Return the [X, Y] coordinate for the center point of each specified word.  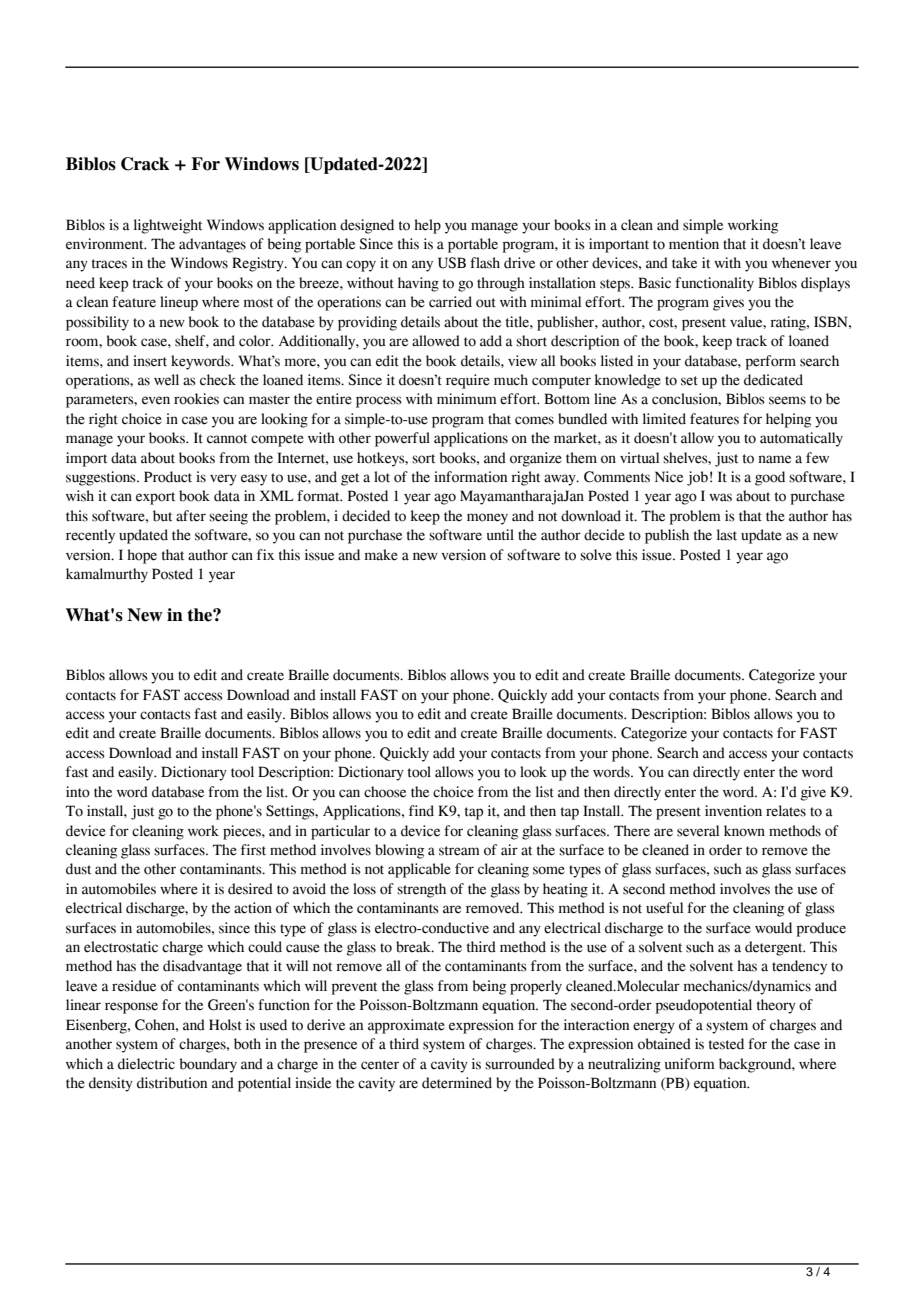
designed [367, 226]
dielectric [146, 1064]
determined [457, 1083]
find [421, 811]
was [720, 497]
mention [694, 244]
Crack [145, 164]
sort [423, 459]
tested [726, 1044]
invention [733, 811]
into [78, 792]
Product [168, 477]
